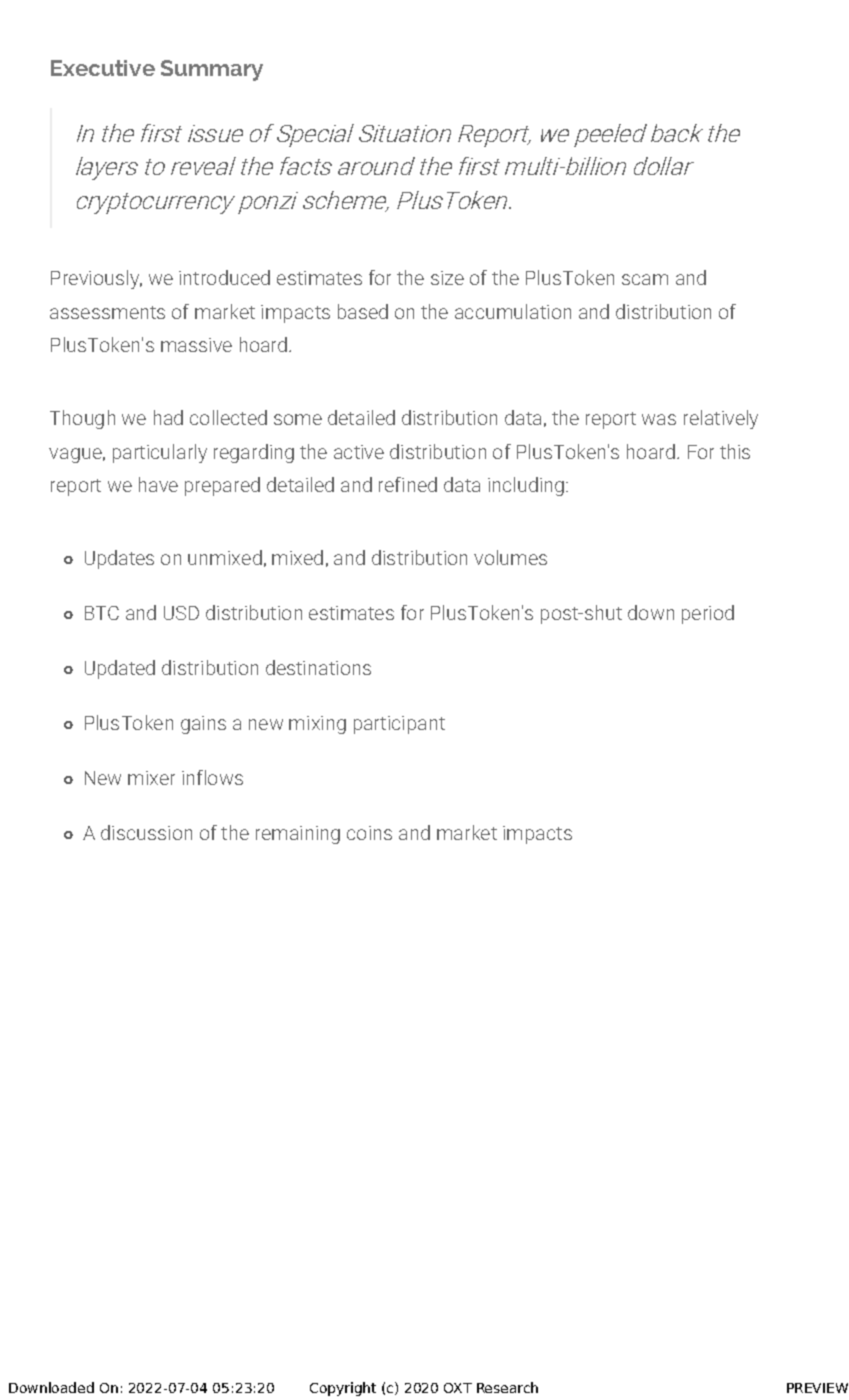 This screenshot has height=1400, width=849. Describe the element at coordinates (203, 725) in the screenshot. I see `gains` at that location.
